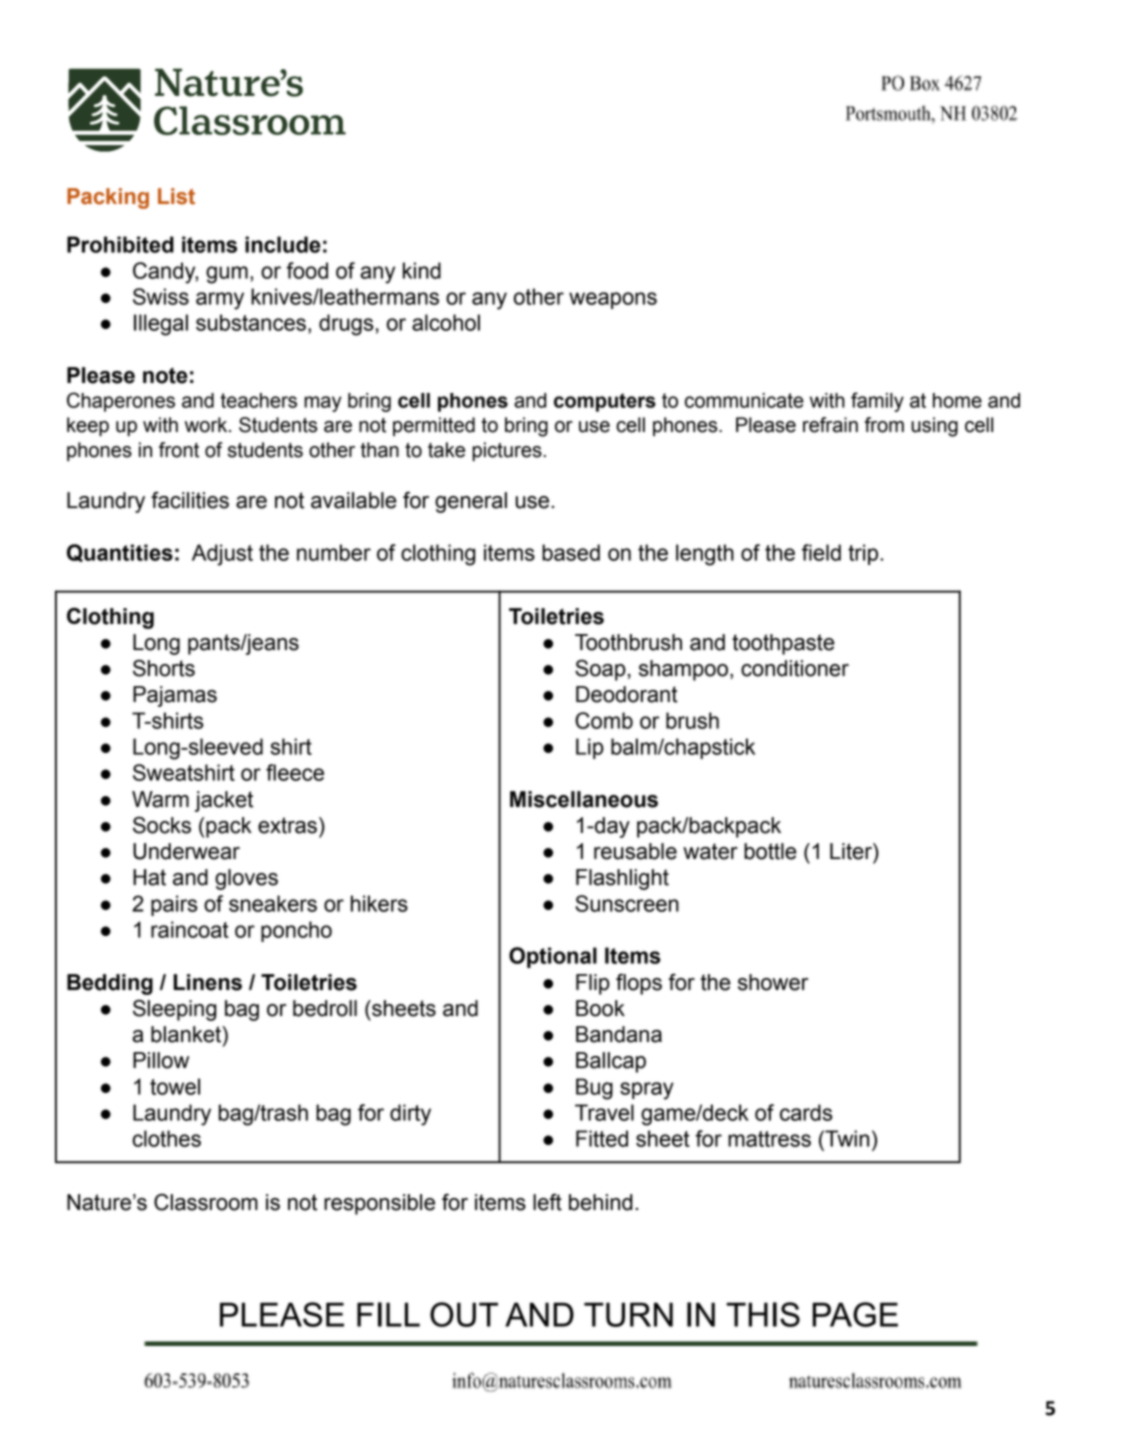 This screenshot has width=1122, height=1453. Describe the element at coordinates (206, 1202) in the screenshot. I see `Classroom` at that location.
